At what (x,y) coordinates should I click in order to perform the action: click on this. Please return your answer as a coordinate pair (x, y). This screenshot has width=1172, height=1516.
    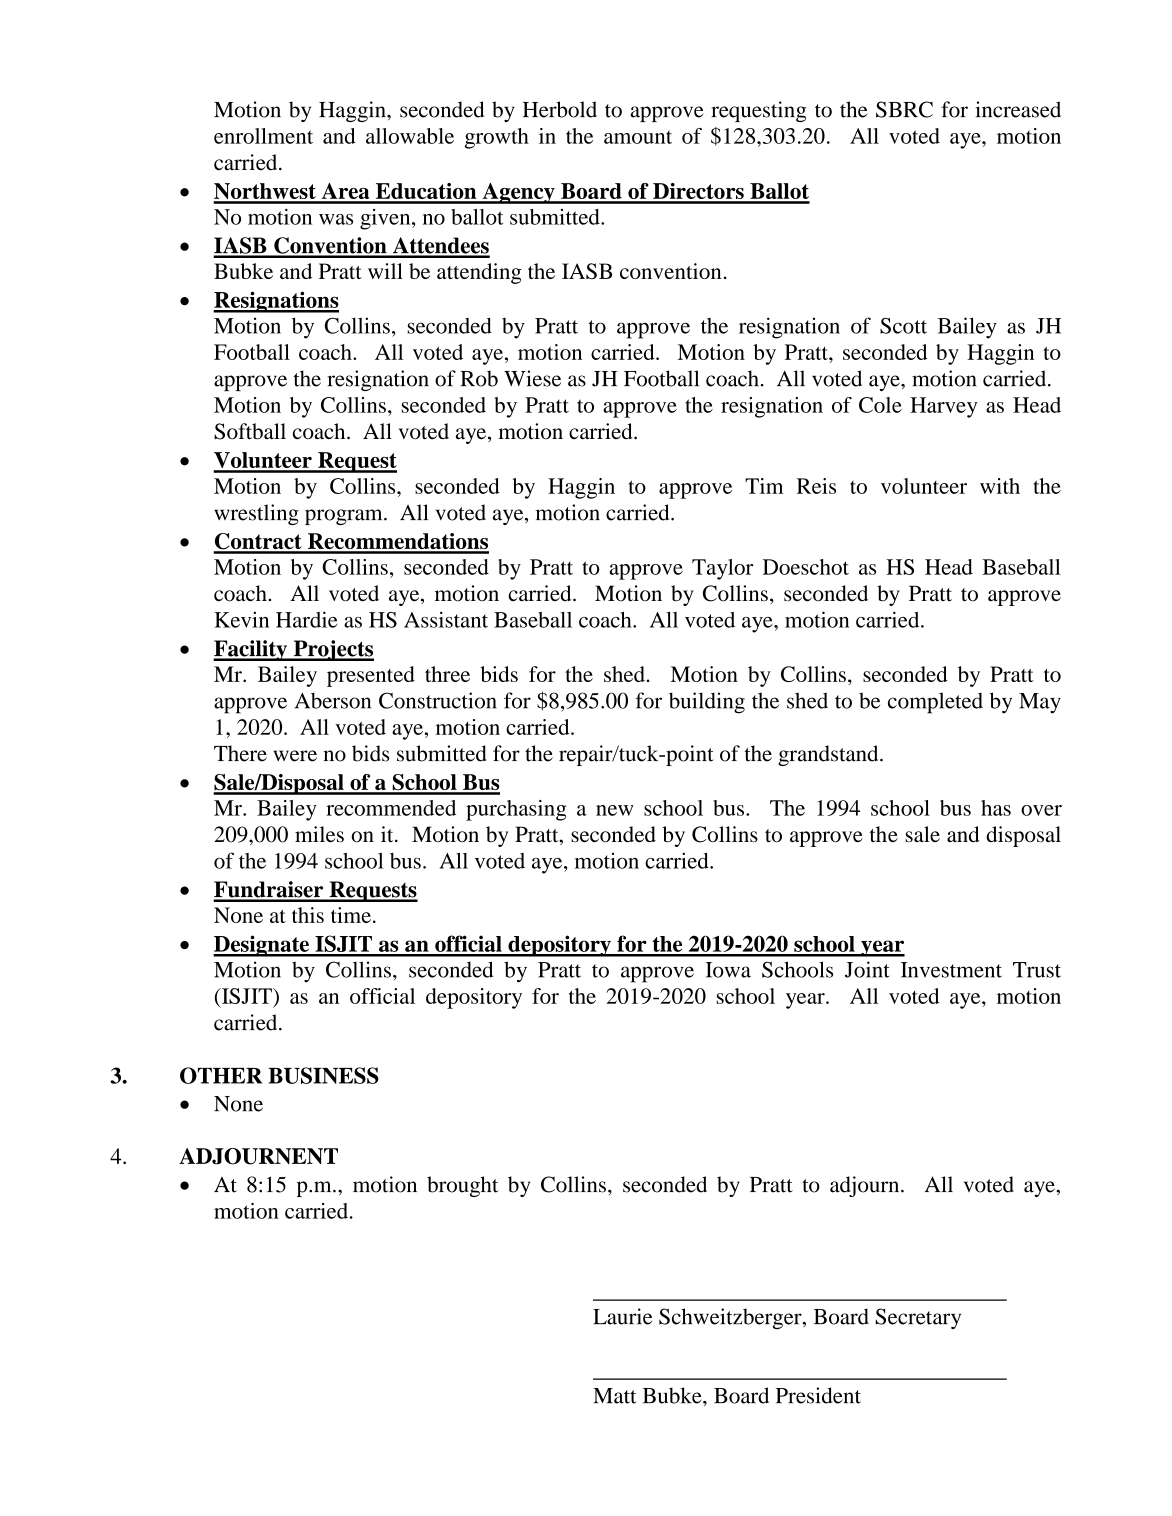
    Looking at the image, I should click on (308, 915).
